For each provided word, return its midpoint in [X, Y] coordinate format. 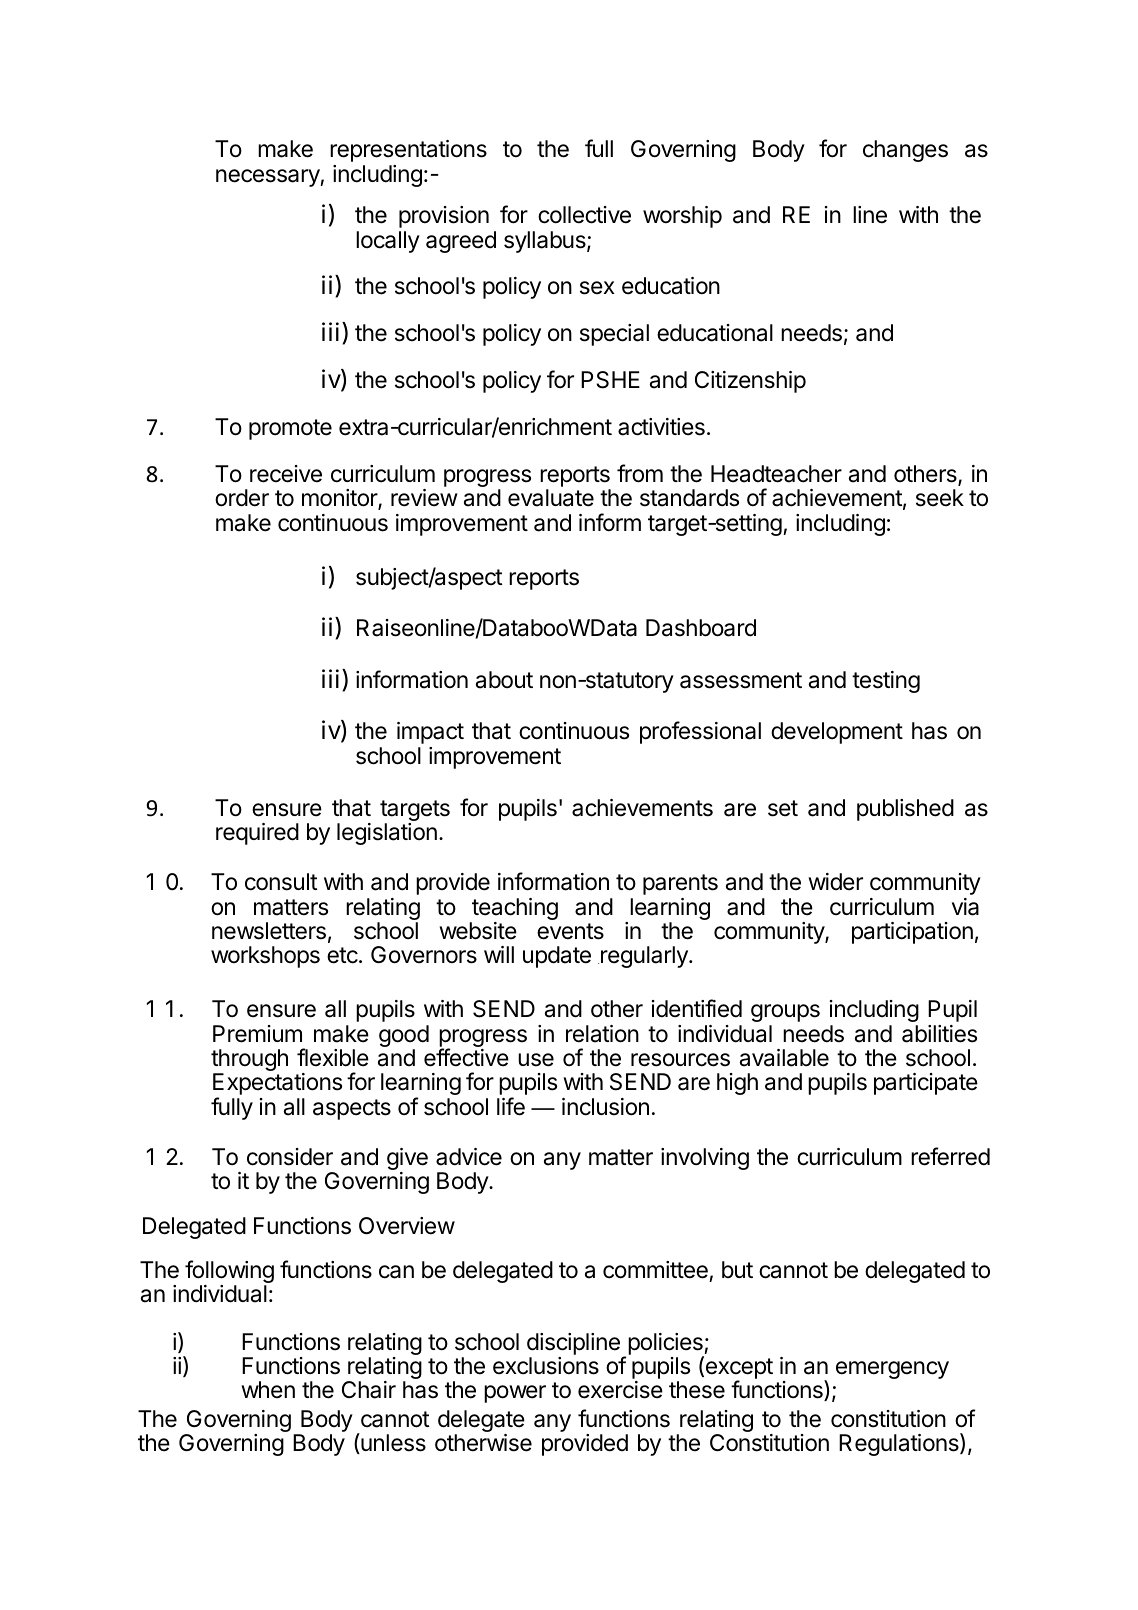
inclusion [605, 1107]
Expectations [277, 1085]
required [257, 834]
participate [926, 1084]
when [268, 1390]
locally [388, 242]
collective [584, 215]
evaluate [551, 498]
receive [286, 474]
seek [940, 498]
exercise [620, 1390]
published [905, 810]
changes [905, 151]
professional [700, 732]
